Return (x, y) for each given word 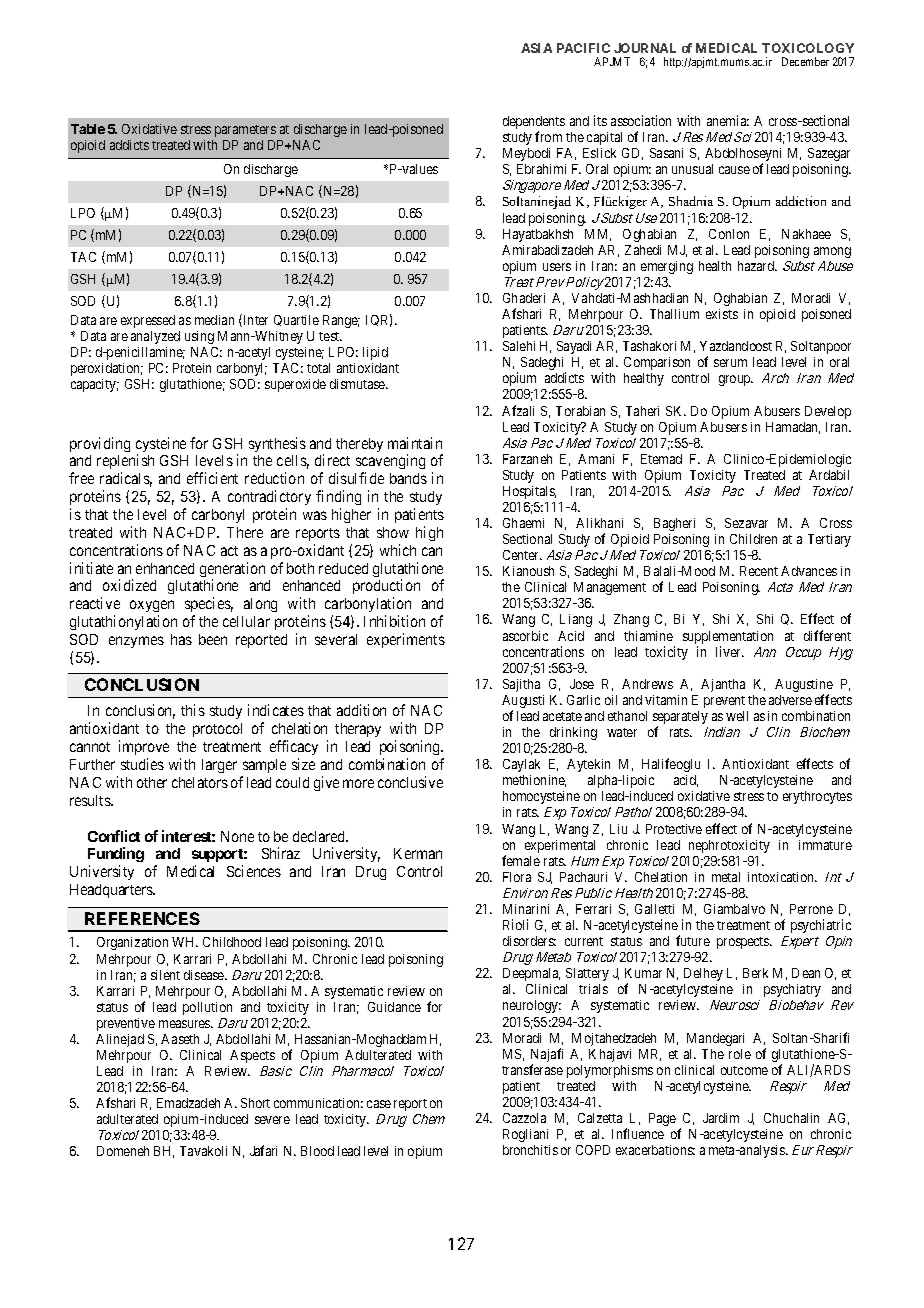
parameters (245, 131)
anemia (728, 120)
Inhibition (394, 621)
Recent (759, 571)
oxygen (152, 608)
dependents (534, 124)
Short (255, 1103)
